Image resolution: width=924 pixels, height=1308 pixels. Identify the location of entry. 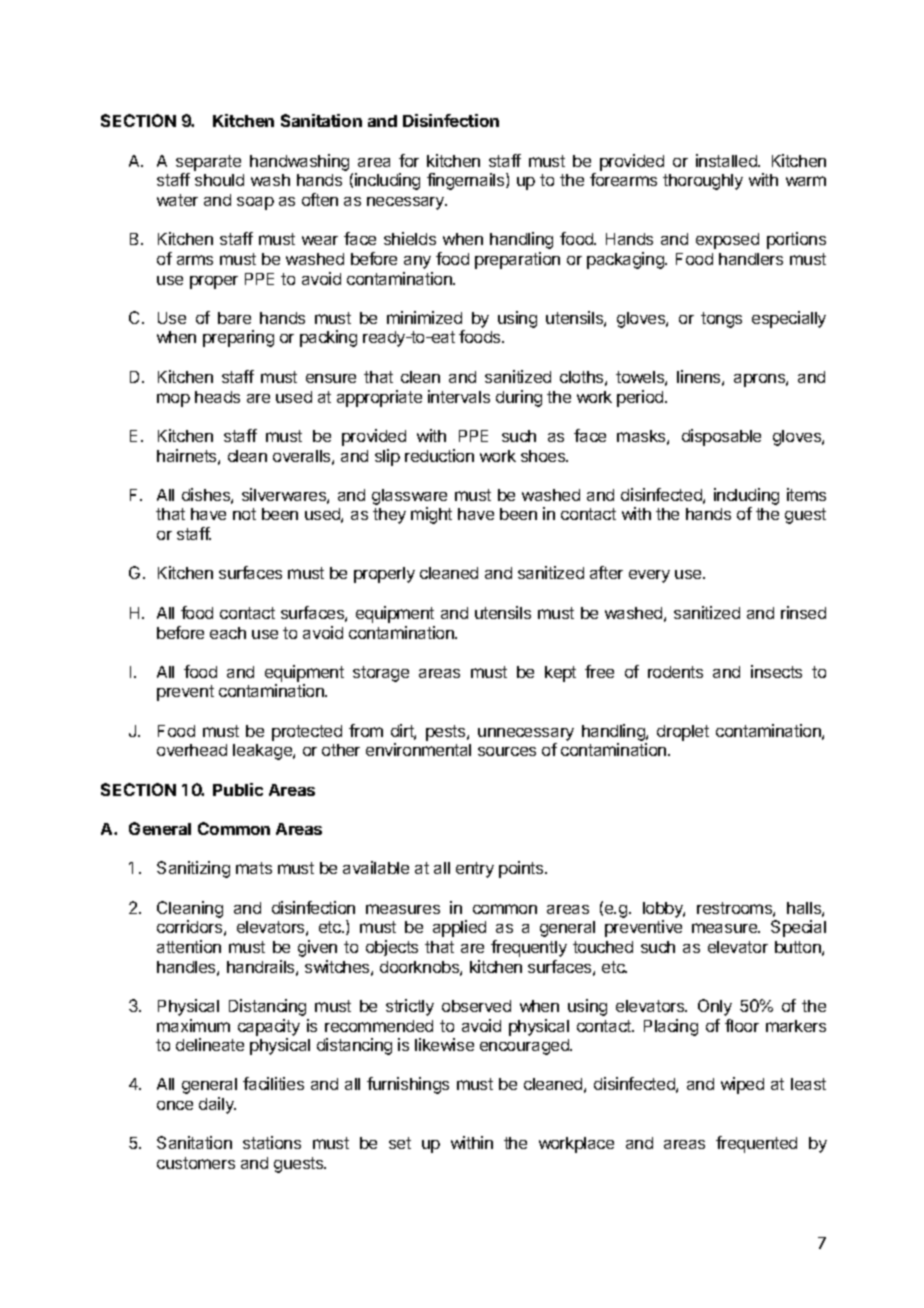
(475, 870).
